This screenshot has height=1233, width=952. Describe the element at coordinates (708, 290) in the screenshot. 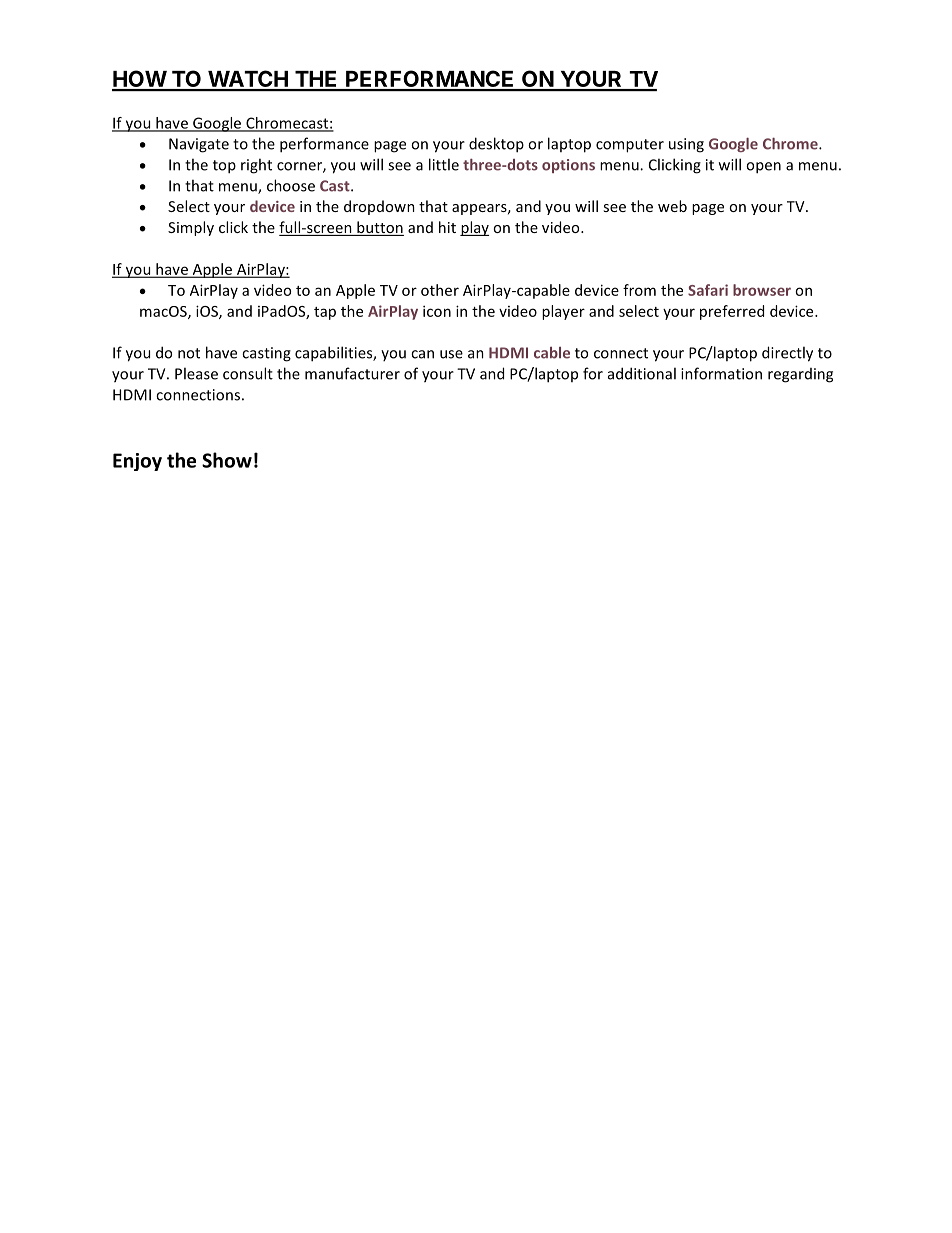

I see `Safari` at that location.
